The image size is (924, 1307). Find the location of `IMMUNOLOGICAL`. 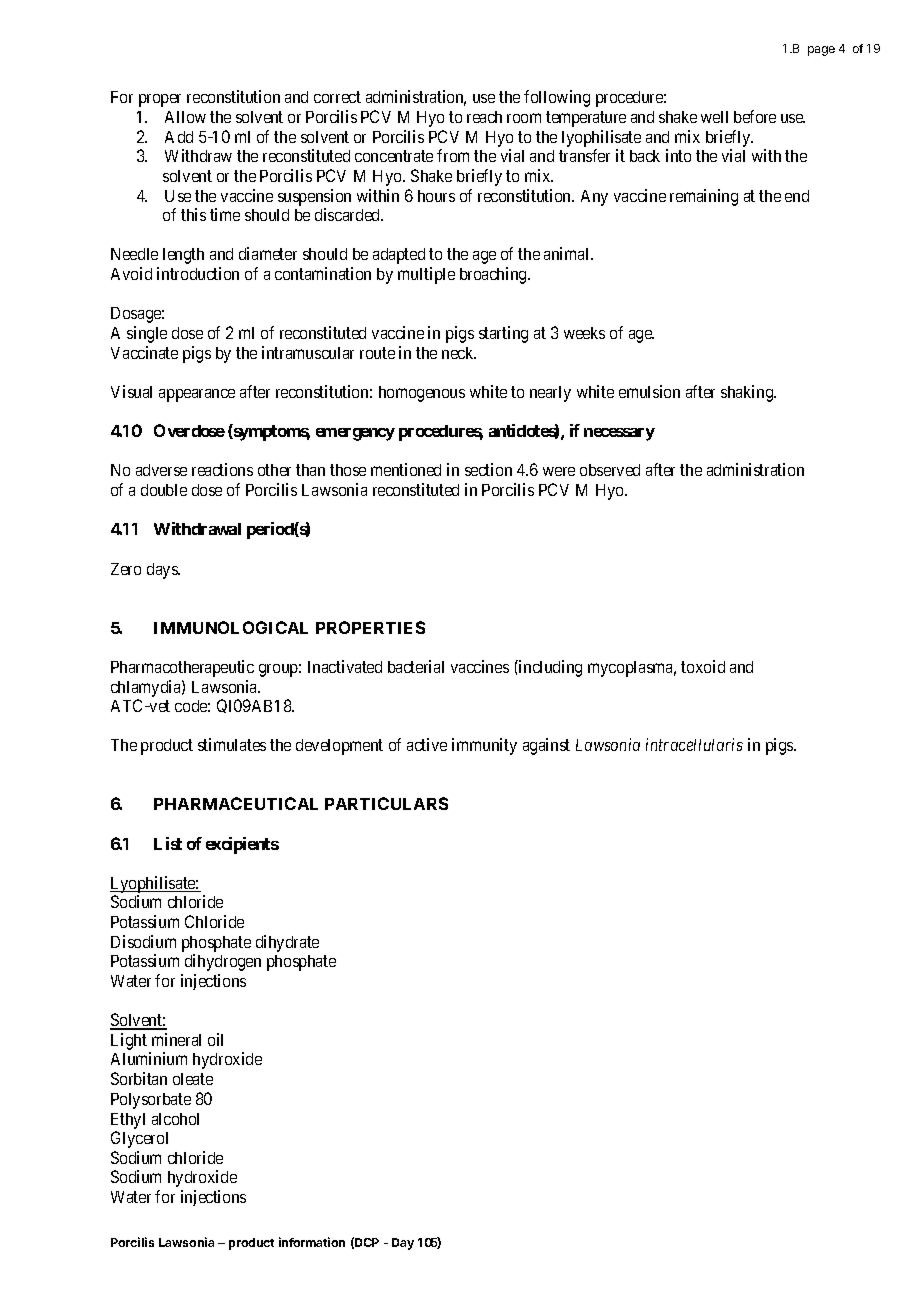

IMMUNOLOGICAL is located at coordinates (231, 627).
